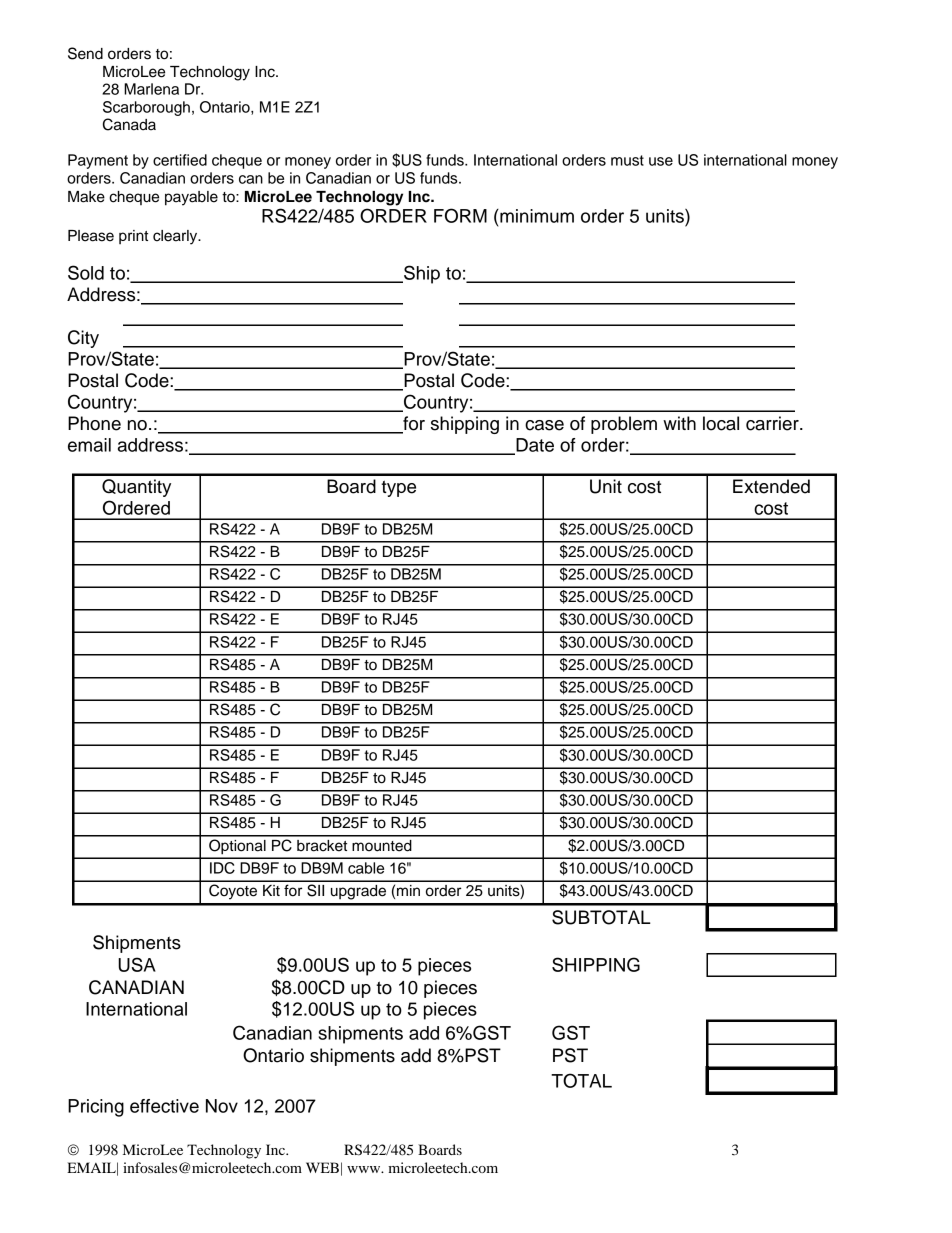  I want to click on type, so click(398, 488).
